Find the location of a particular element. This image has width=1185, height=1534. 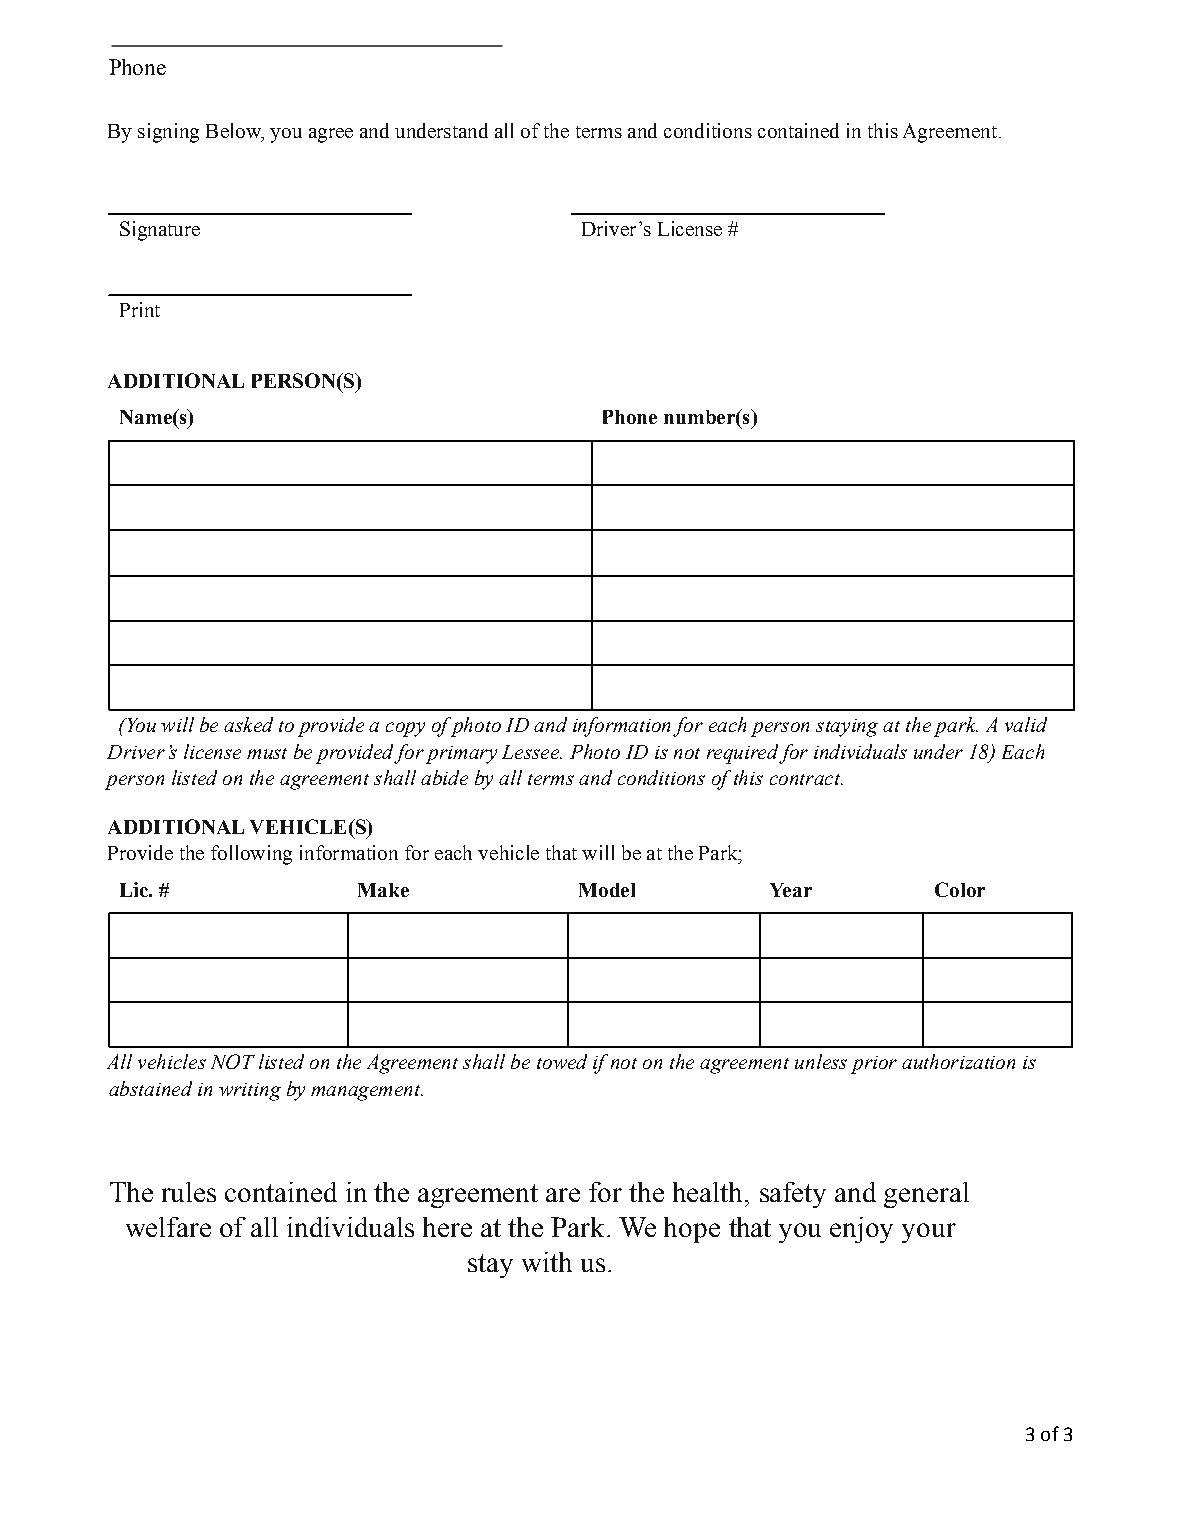

asked is located at coordinates (248, 724).
